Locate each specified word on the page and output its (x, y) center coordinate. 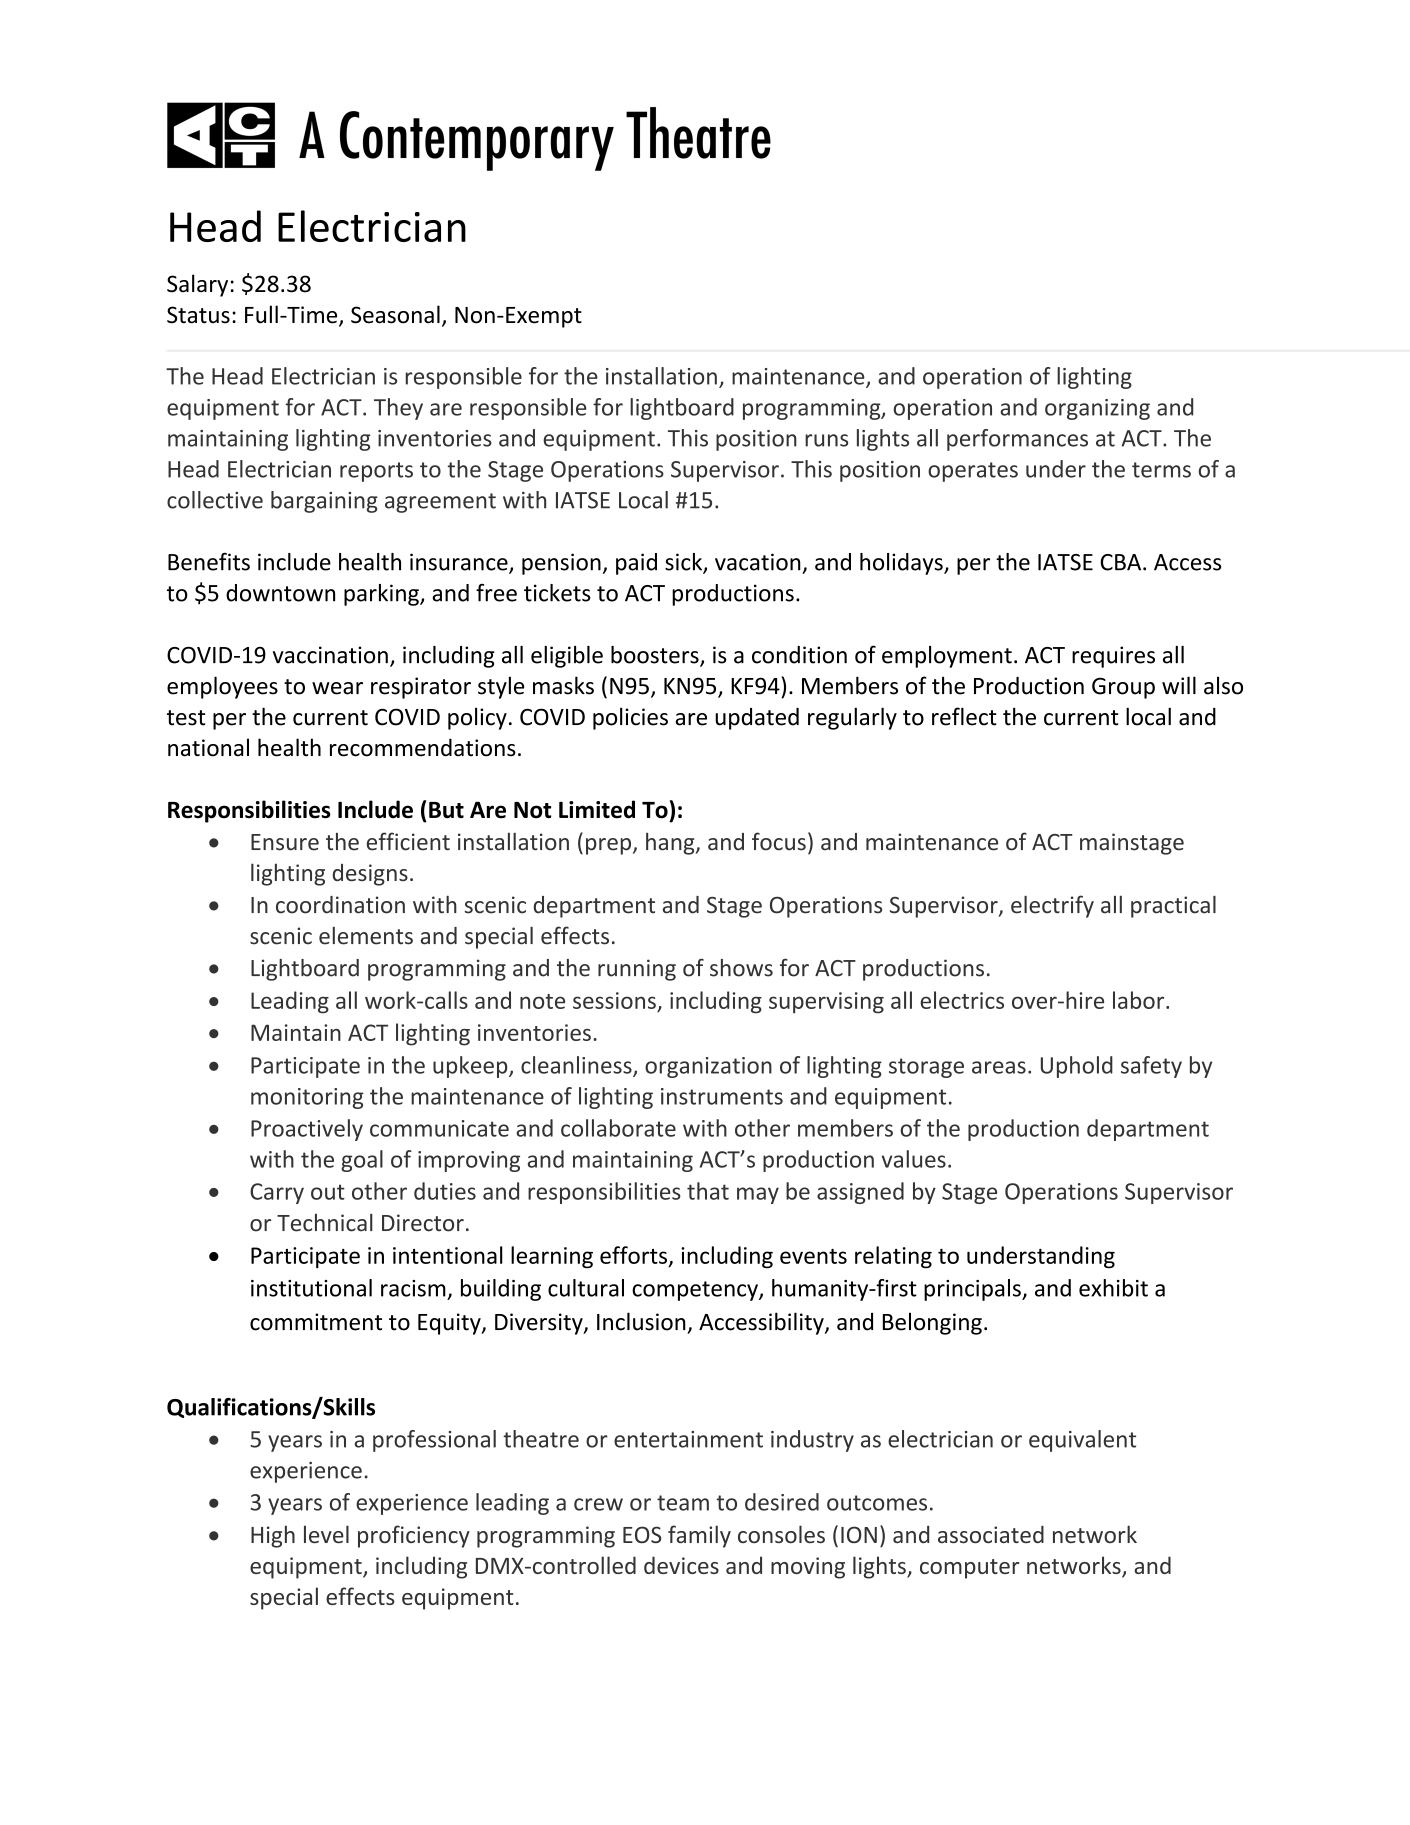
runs (826, 440)
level (326, 1534)
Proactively (307, 1130)
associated (991, 1534)
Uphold (1077, 1067)
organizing (1097, 409)
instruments (722, 1096)
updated (757, 719)
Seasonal (395, 314)
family (699, 1536)
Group (1123, 688)
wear (337, 688)
